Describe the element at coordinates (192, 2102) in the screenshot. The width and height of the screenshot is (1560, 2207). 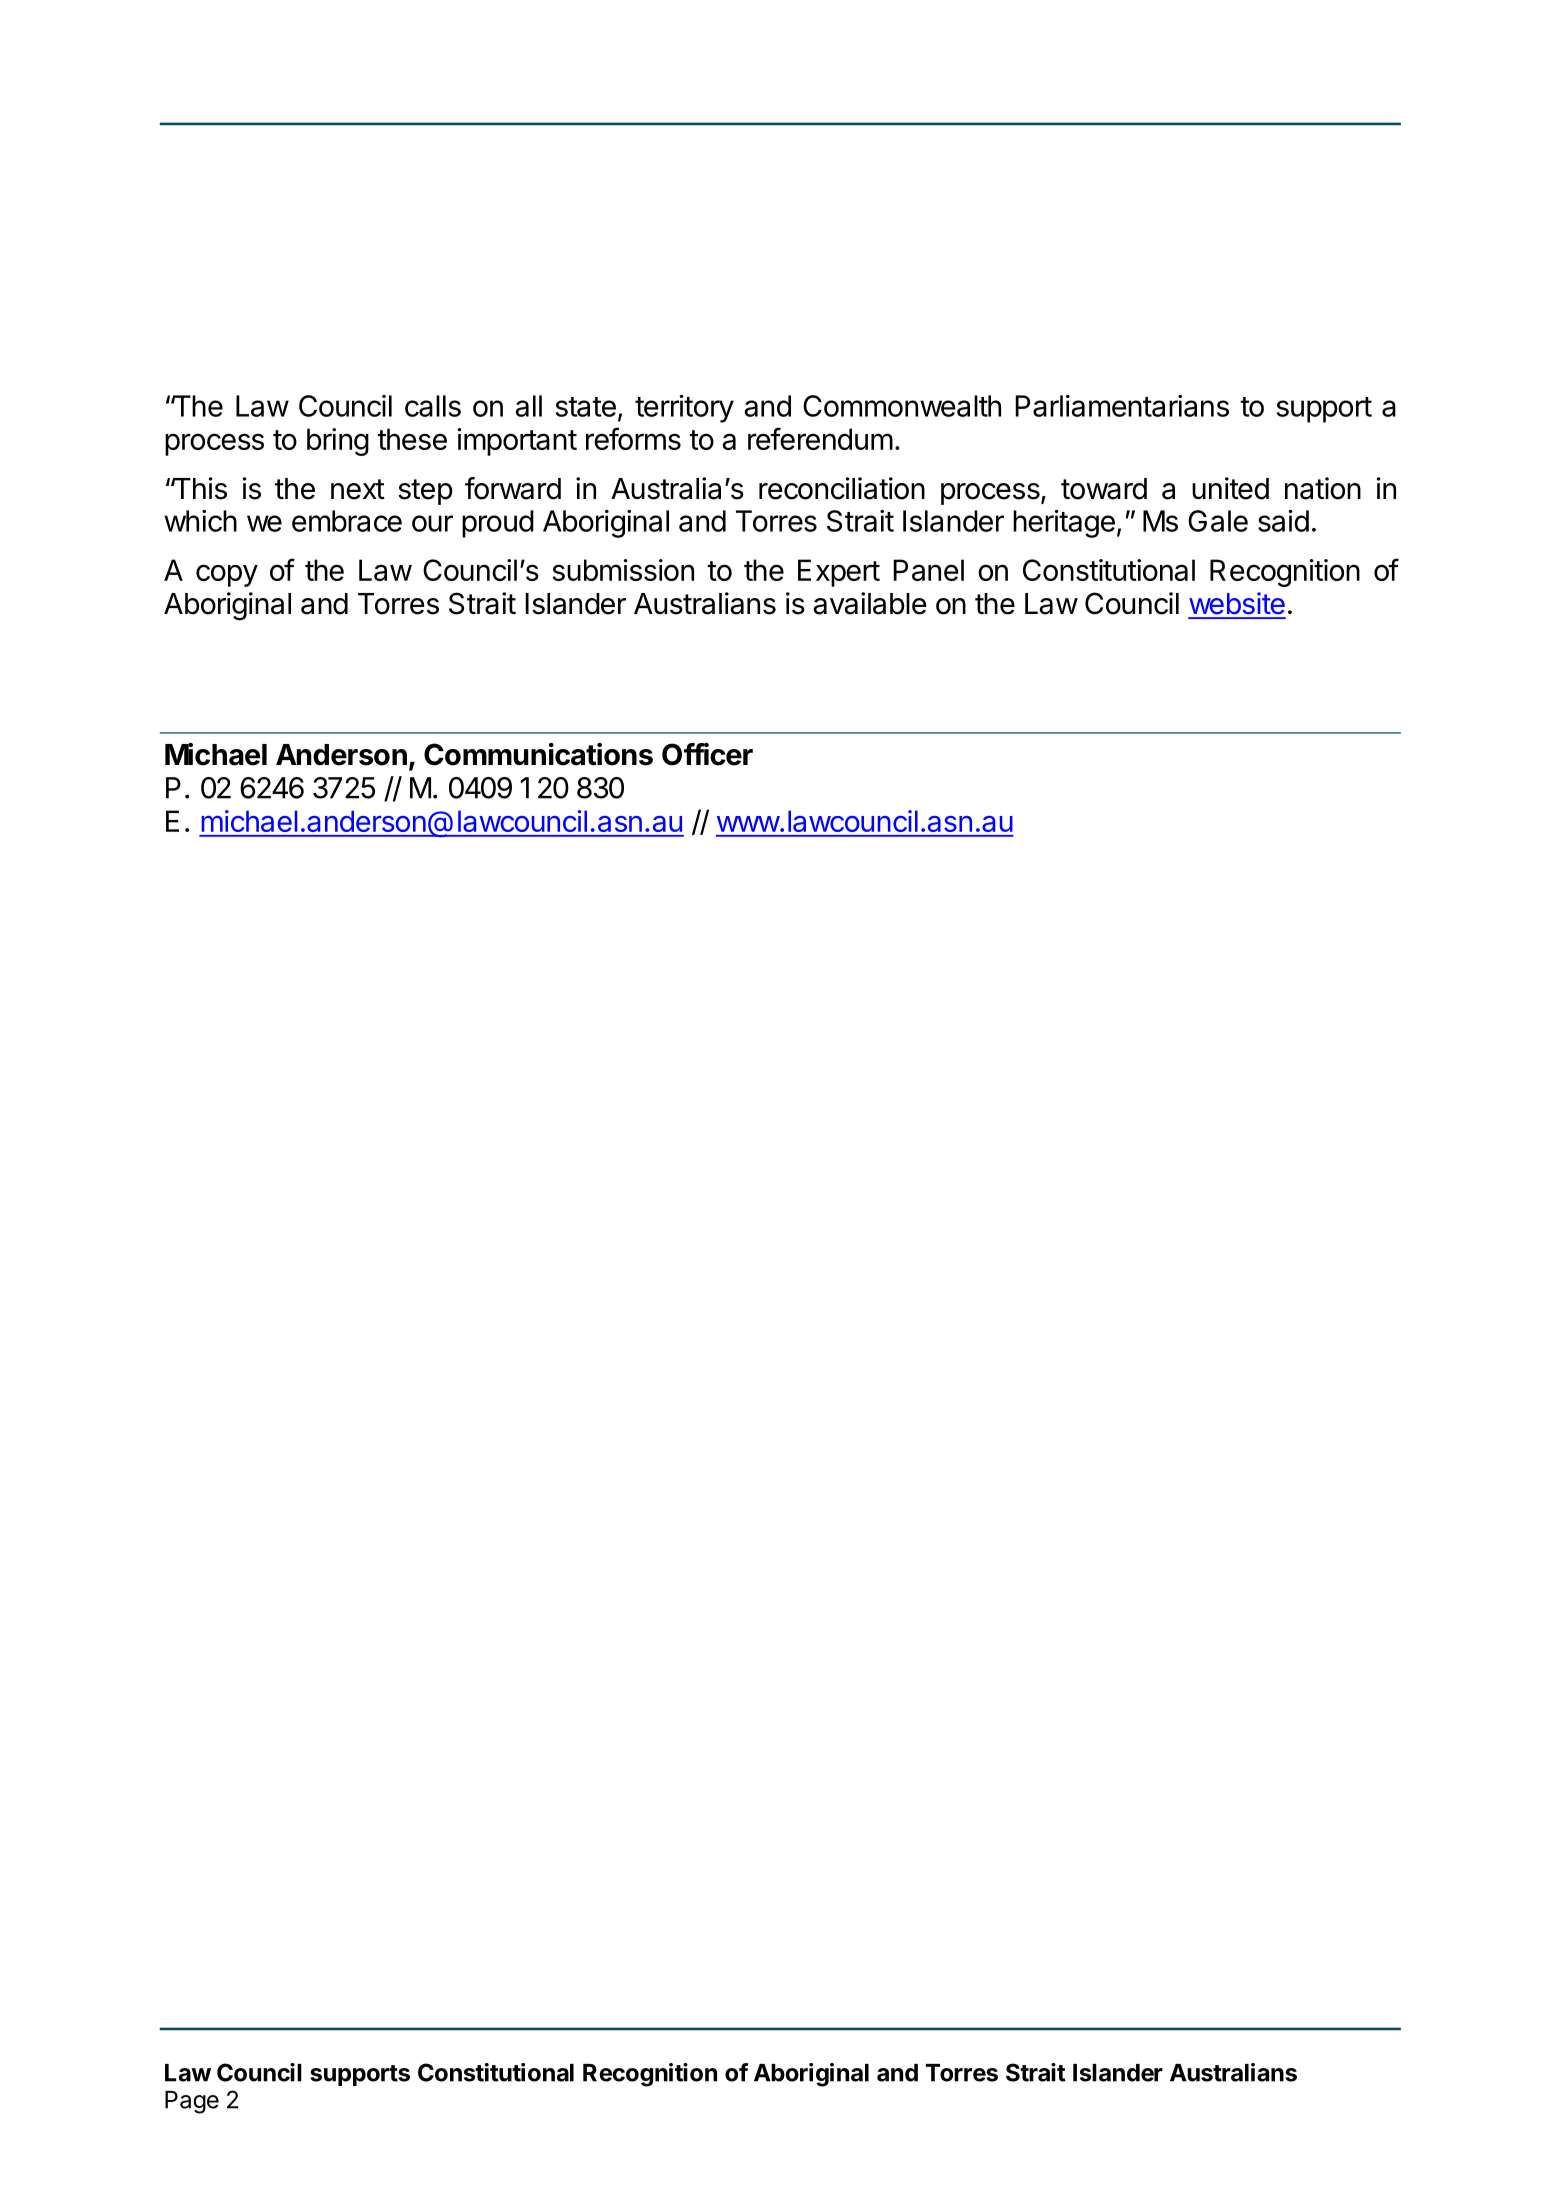
I see `Page` at that location.
